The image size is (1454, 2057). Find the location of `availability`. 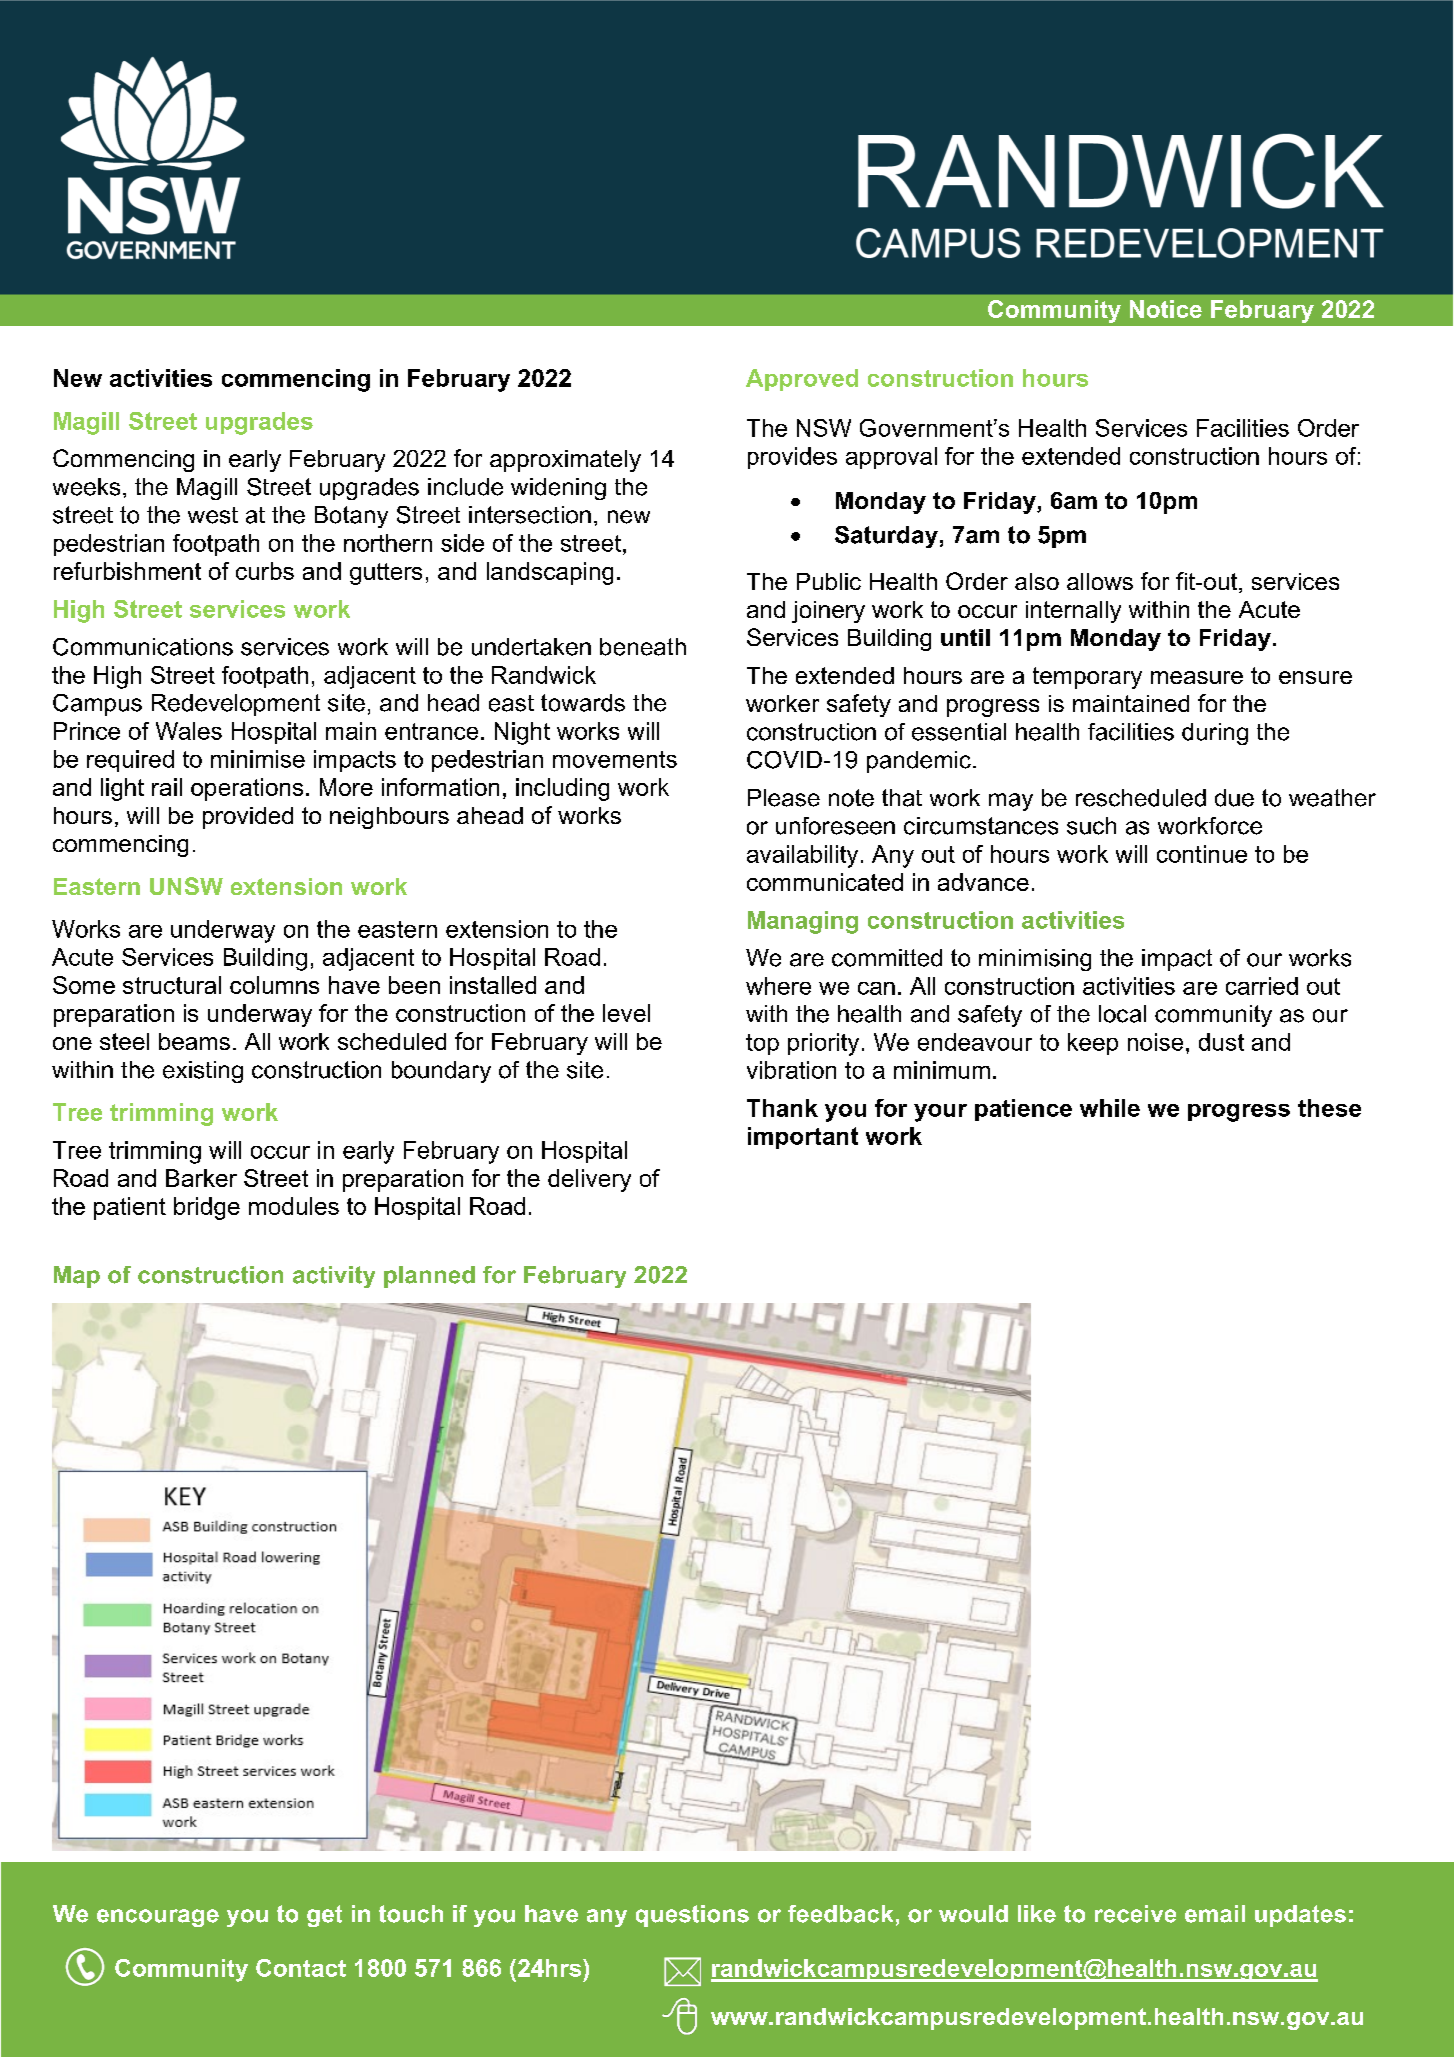

availability is located at coordinates (802, 856).
